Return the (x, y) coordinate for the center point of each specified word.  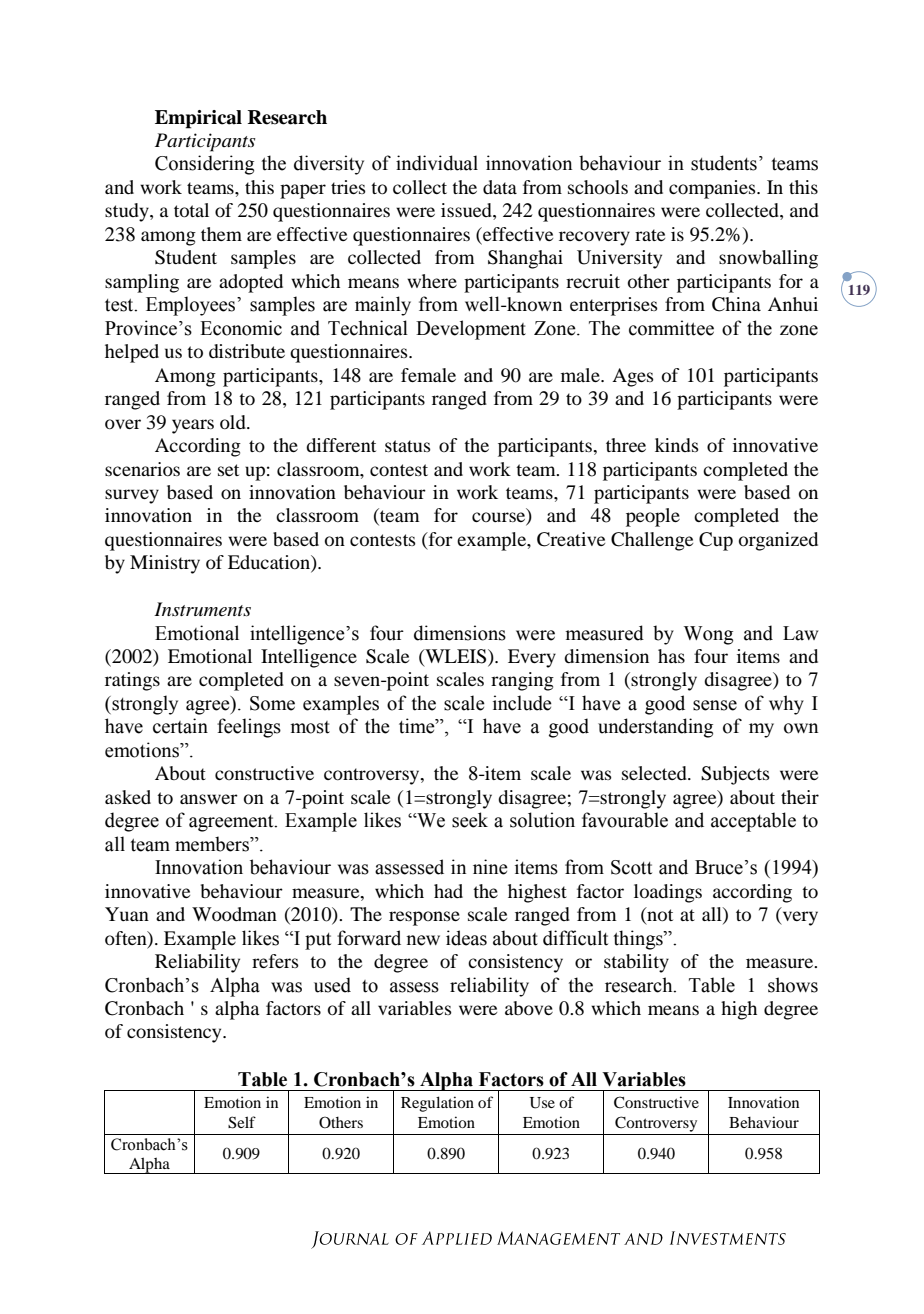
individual (437, 163)
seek (470, 820)
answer (209, 799)
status (408, 446)
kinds (677, 445)
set (228, 470)
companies (713, 189)
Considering (204, 165)
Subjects (735, 775)
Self (242, 1122)
